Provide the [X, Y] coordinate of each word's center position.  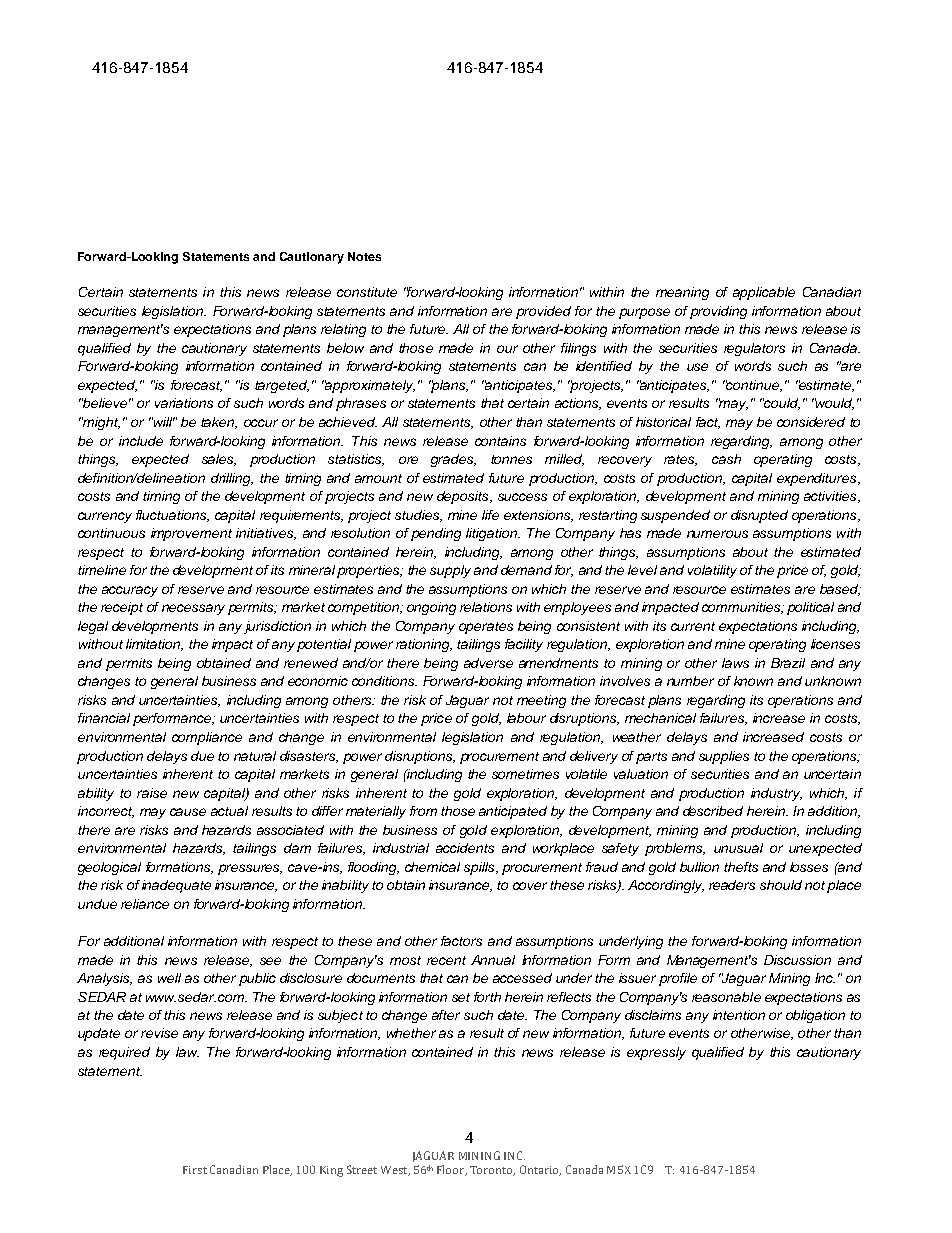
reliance [145, 904]
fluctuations [172, 516]
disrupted [759, 516]
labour [526, 718]
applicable [764, 293]
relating [343, 330]
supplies [724, 757]
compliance [207, 738]
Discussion [797, 960]
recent [446, 960]
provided [543, 312]
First [195, 1170]
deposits [464, 497]
